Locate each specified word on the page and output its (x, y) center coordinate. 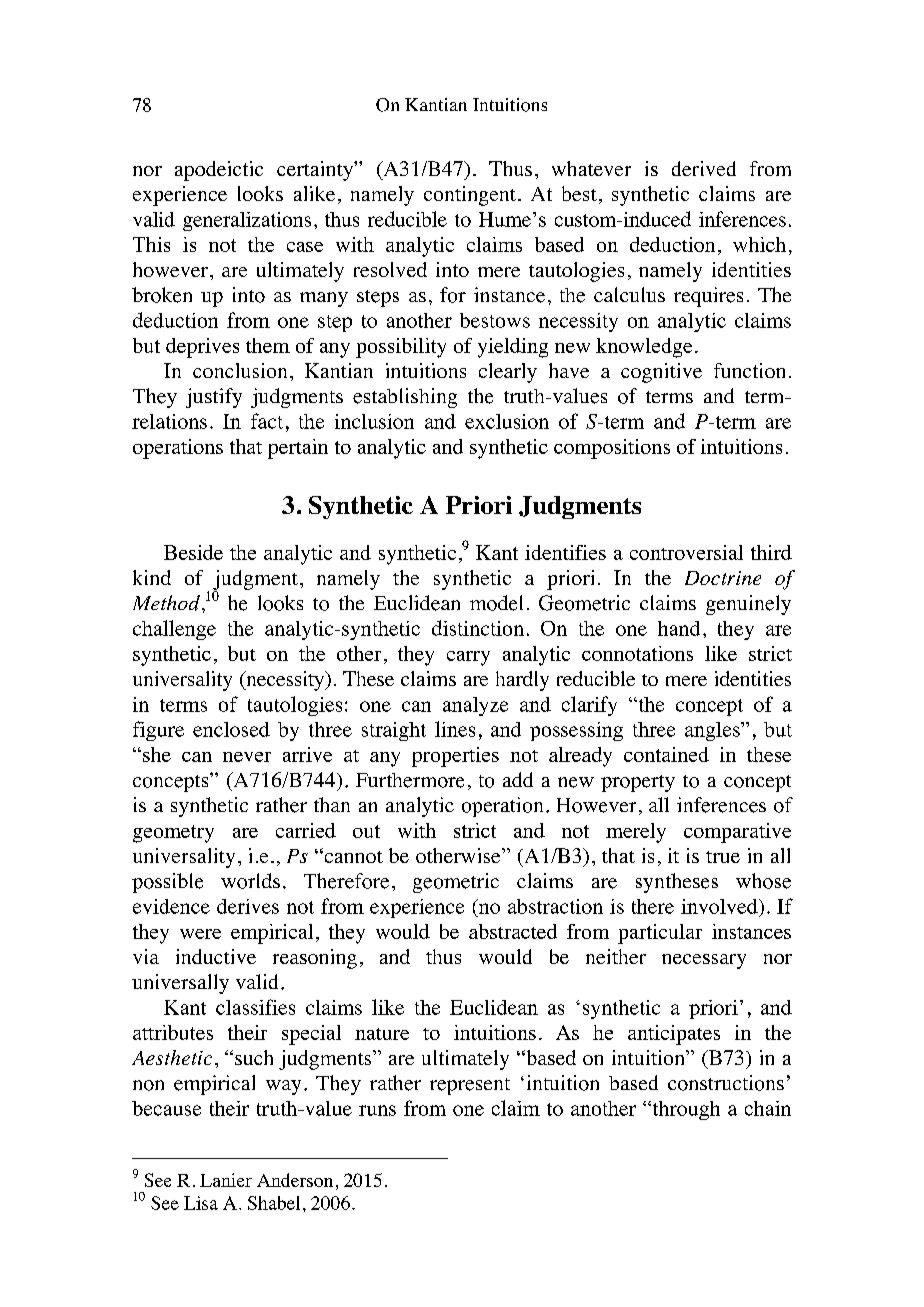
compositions (612, 449)
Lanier (226, 1180)
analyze (475, 706)
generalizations (247, 221)
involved (720, 906)
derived (704, 168)
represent (470, 1086)
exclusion (507, 421)
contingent (470, 196)
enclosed (231, 729)
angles (713, 731)
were (200, 934)
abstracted (513, 931)
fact (267, 421)
